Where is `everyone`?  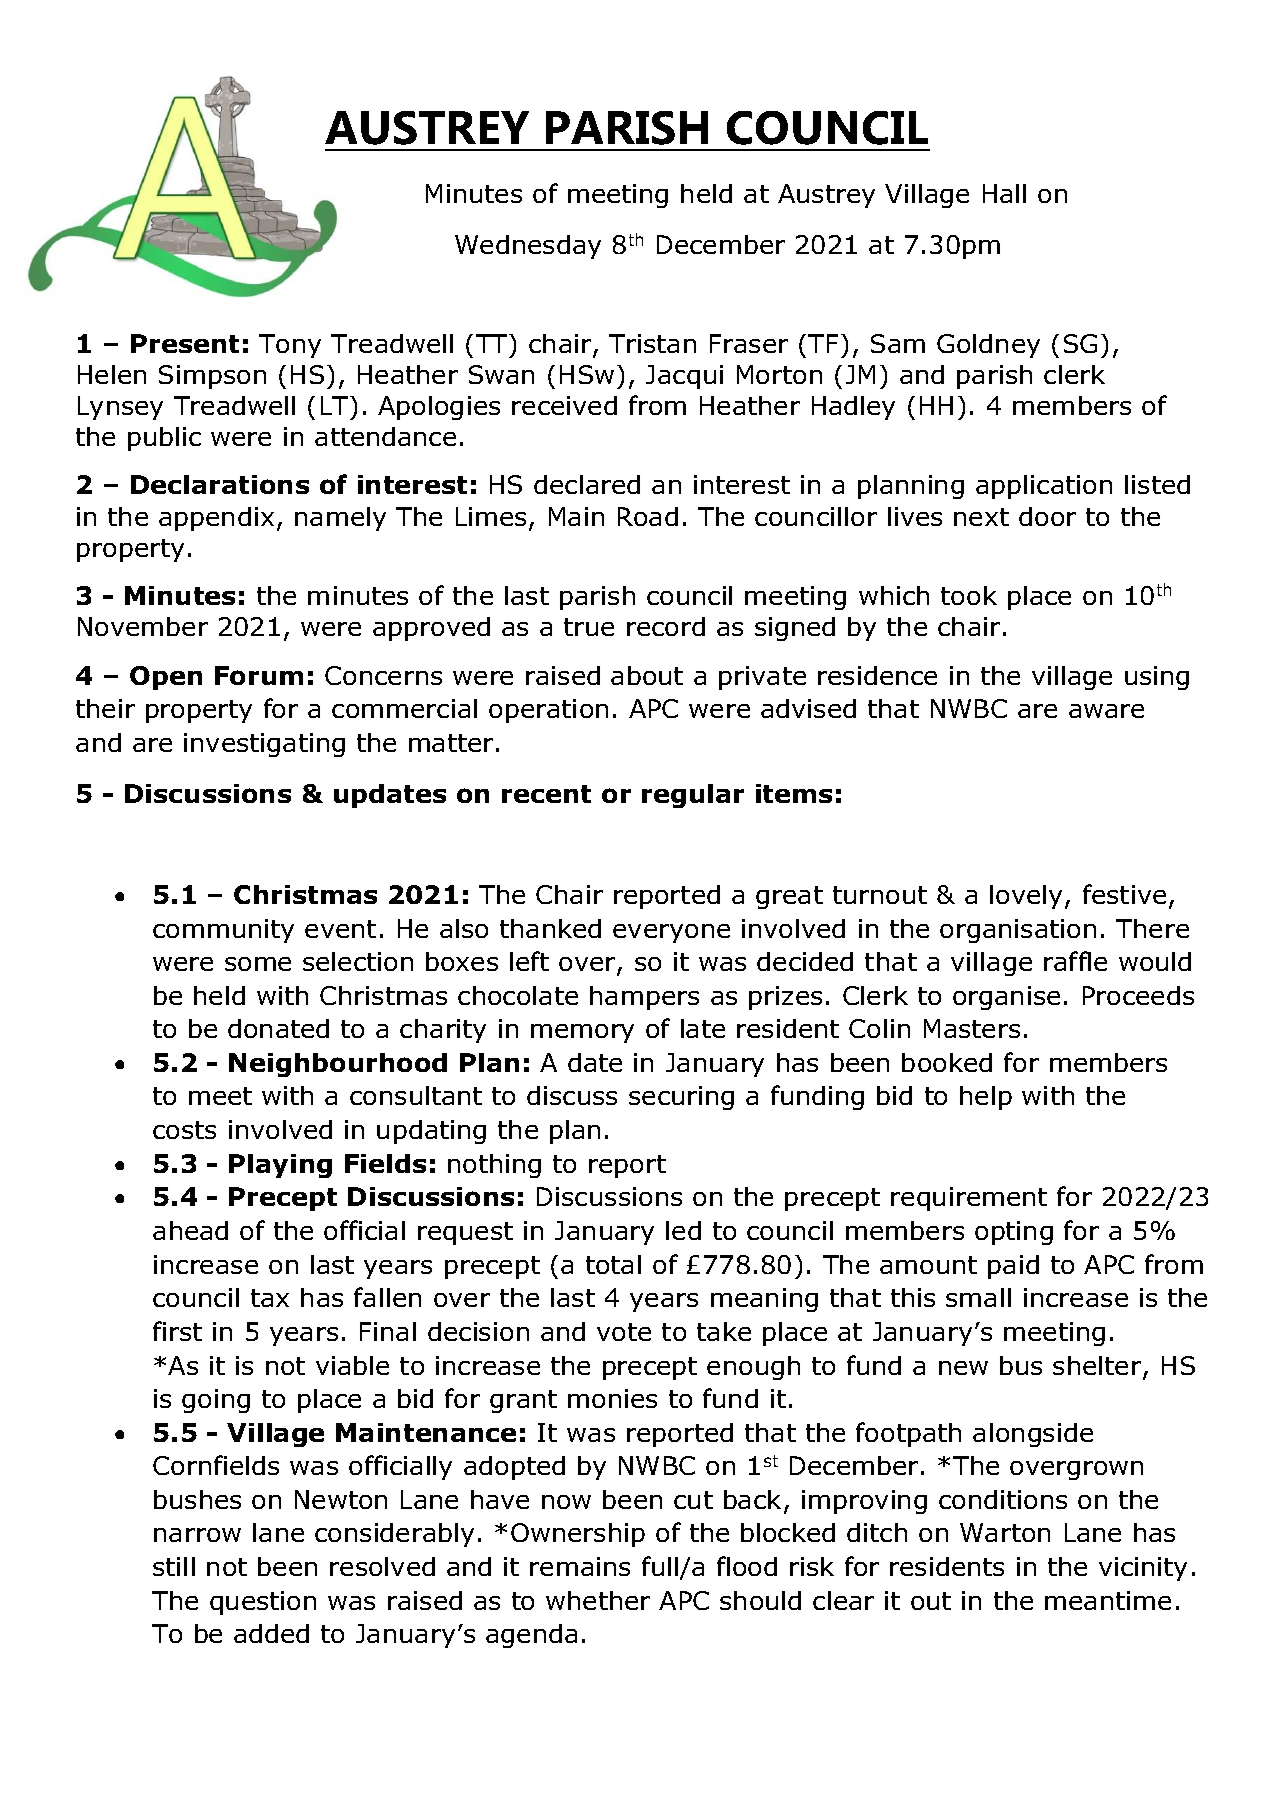
everyone is located at coordinates (671, 933).
